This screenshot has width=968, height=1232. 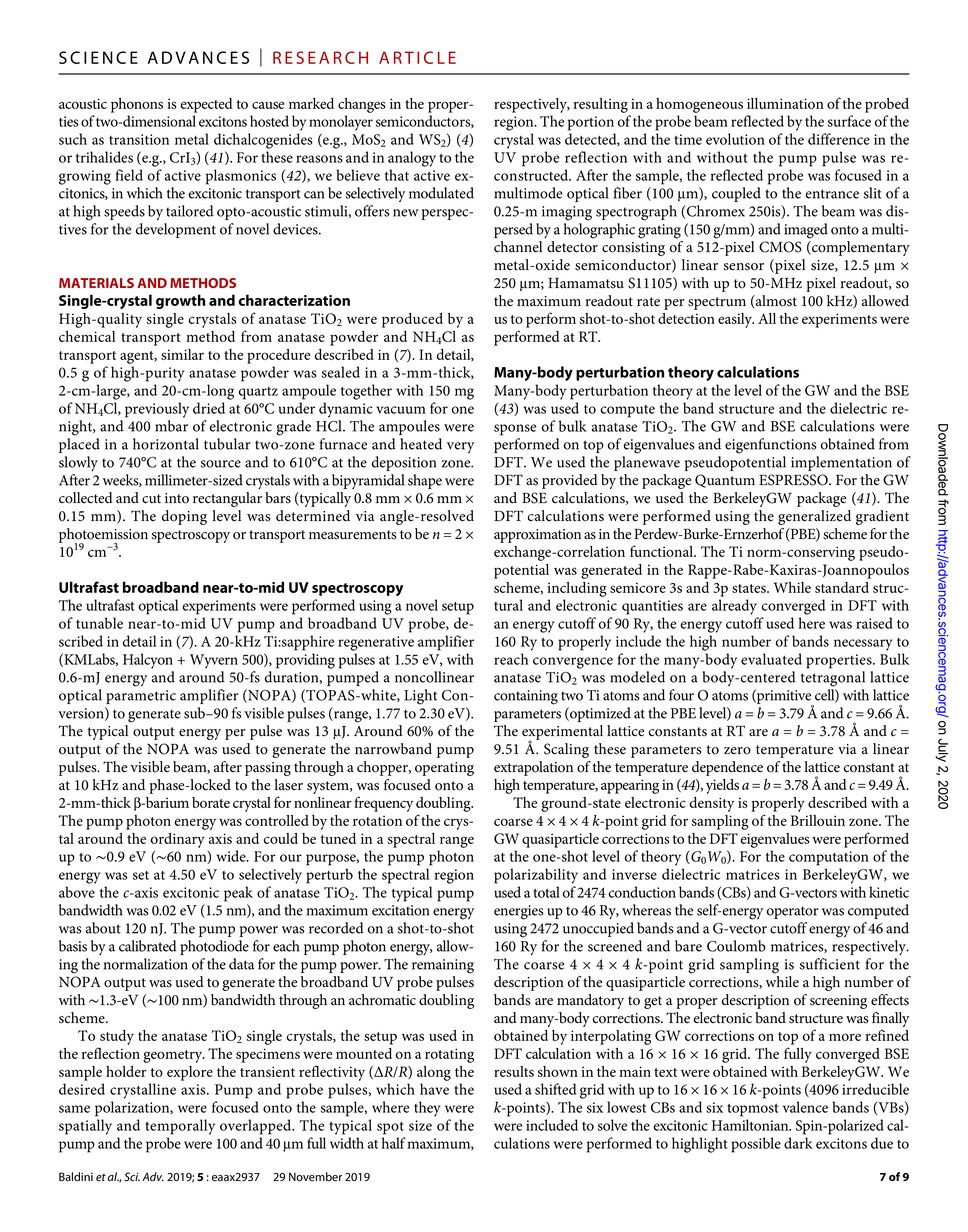 I want to click on they, so click(x=427, y=1109).
